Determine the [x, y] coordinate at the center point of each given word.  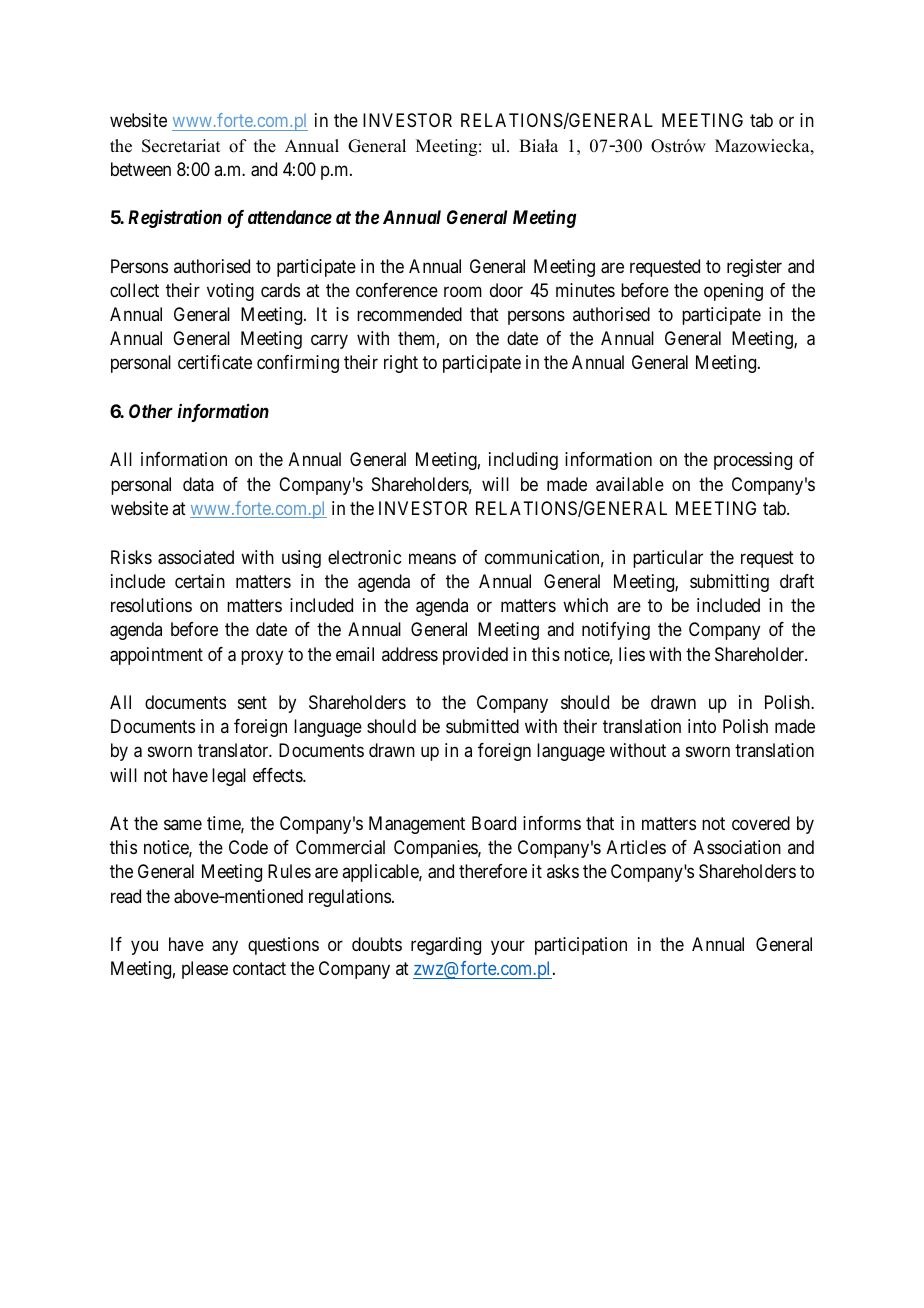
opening [733, 292]
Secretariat [181, 146]
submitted [482, 726]
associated [196, 557]
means [432, 559]
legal [229, 777]
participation [581, 946]
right [401, 364]
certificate [215, 362]
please [205, 970]
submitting [729, 583]
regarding [446, 946]
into [702, 726]
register [754, 268]
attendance [290, 217]
